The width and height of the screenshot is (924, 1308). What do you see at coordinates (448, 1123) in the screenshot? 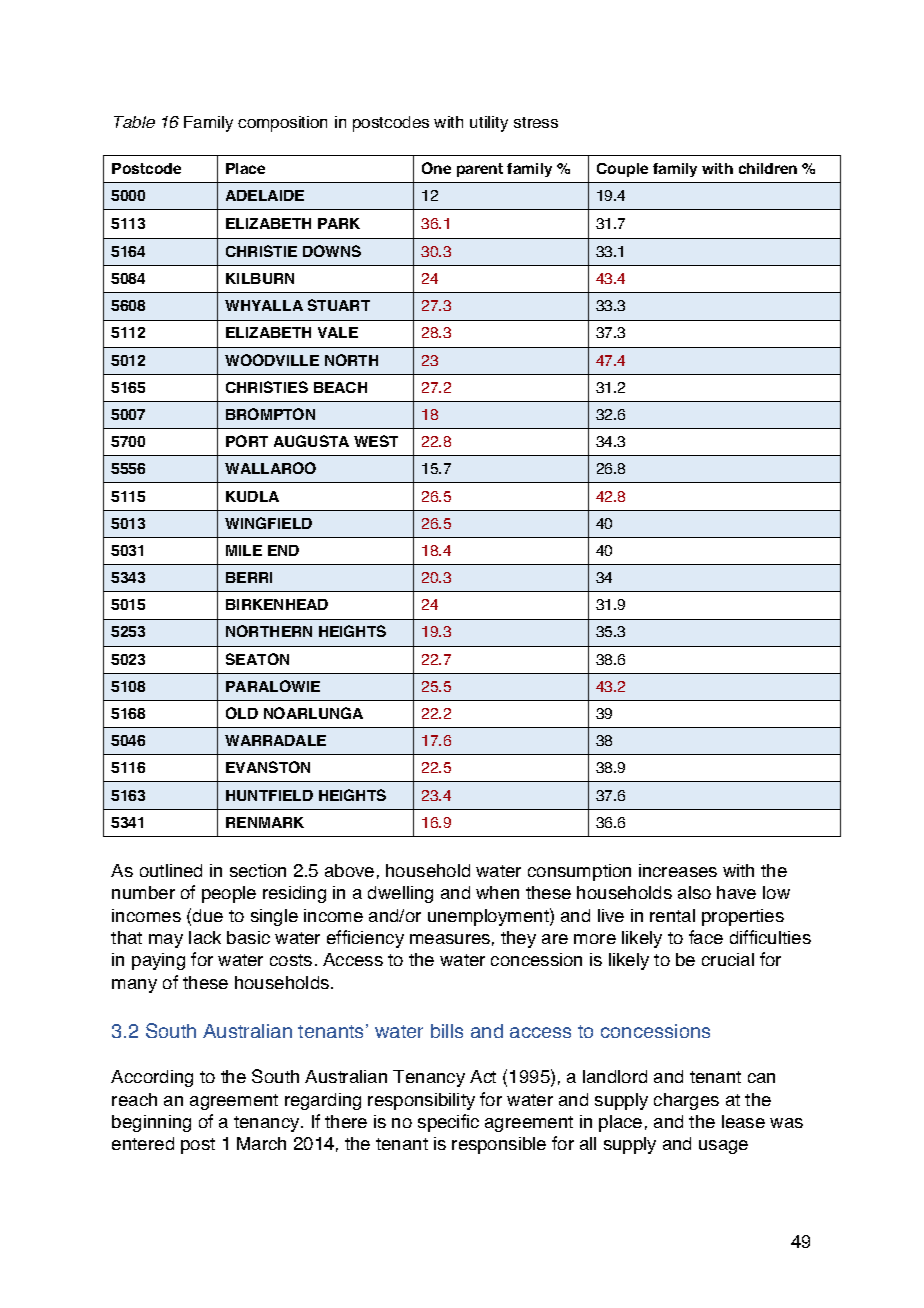
I see `specific` at bounding box center [448, 1123].
